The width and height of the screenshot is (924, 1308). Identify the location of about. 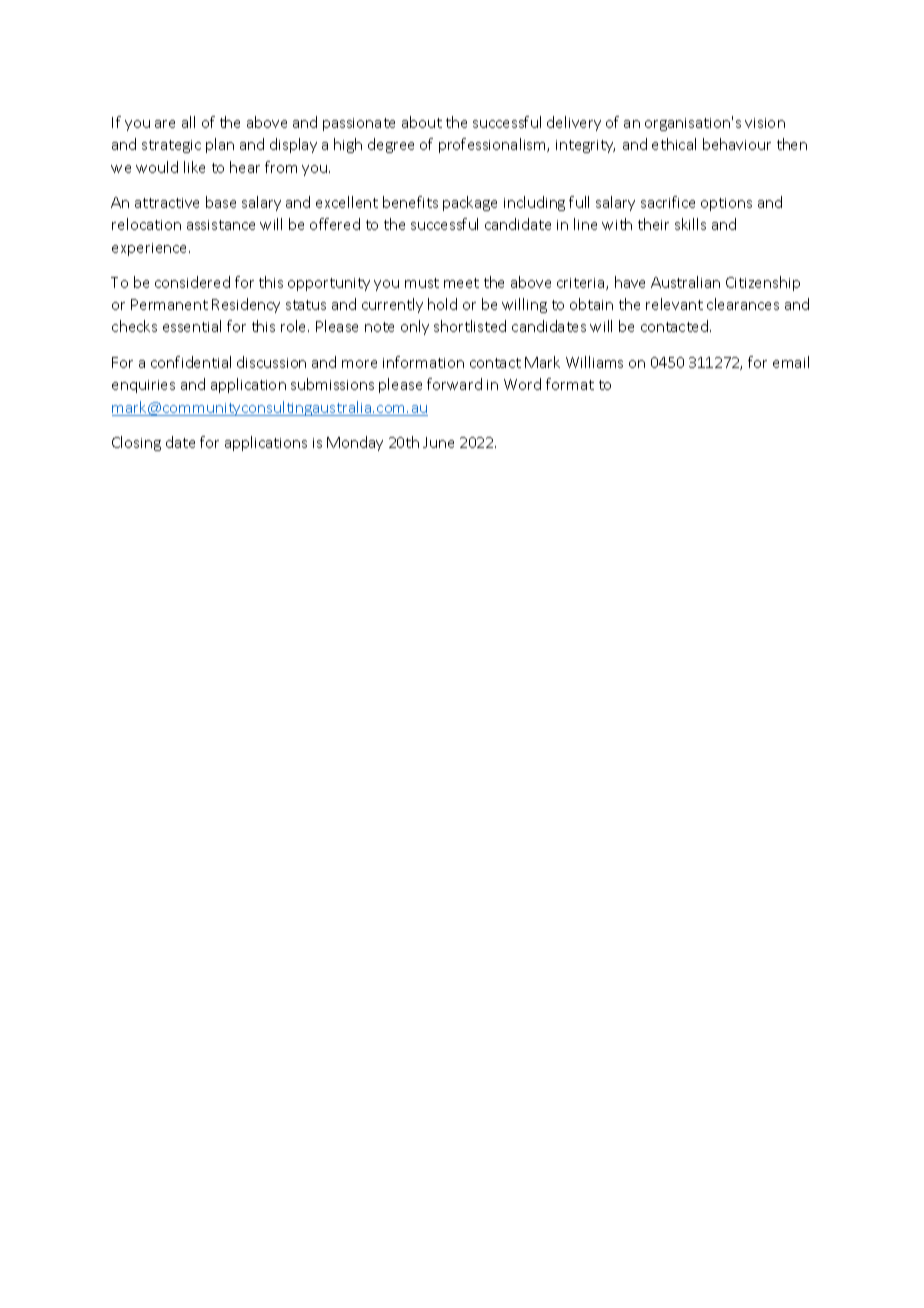
(422, 122).
